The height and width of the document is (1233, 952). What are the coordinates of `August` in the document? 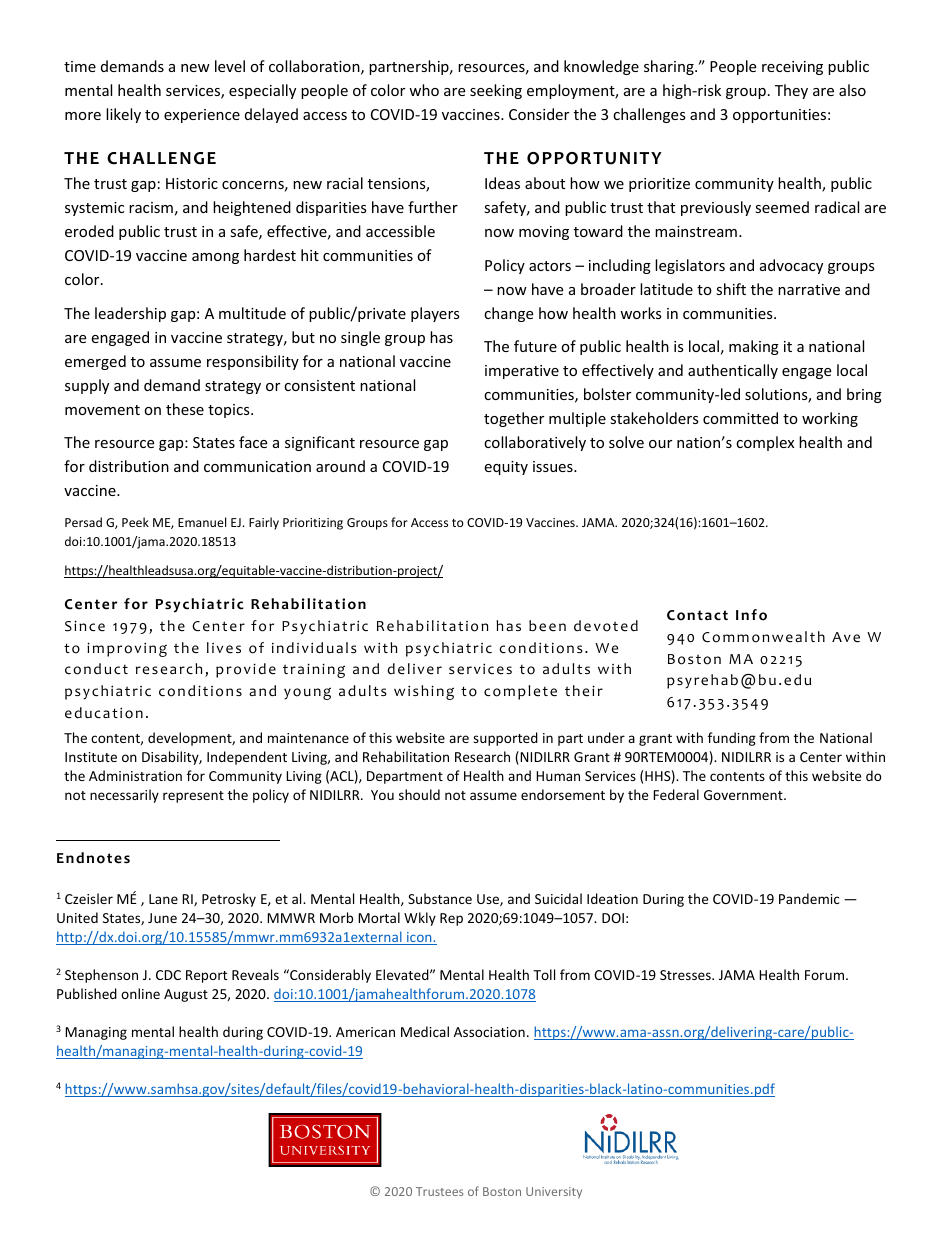 It's located at (186, 995).
